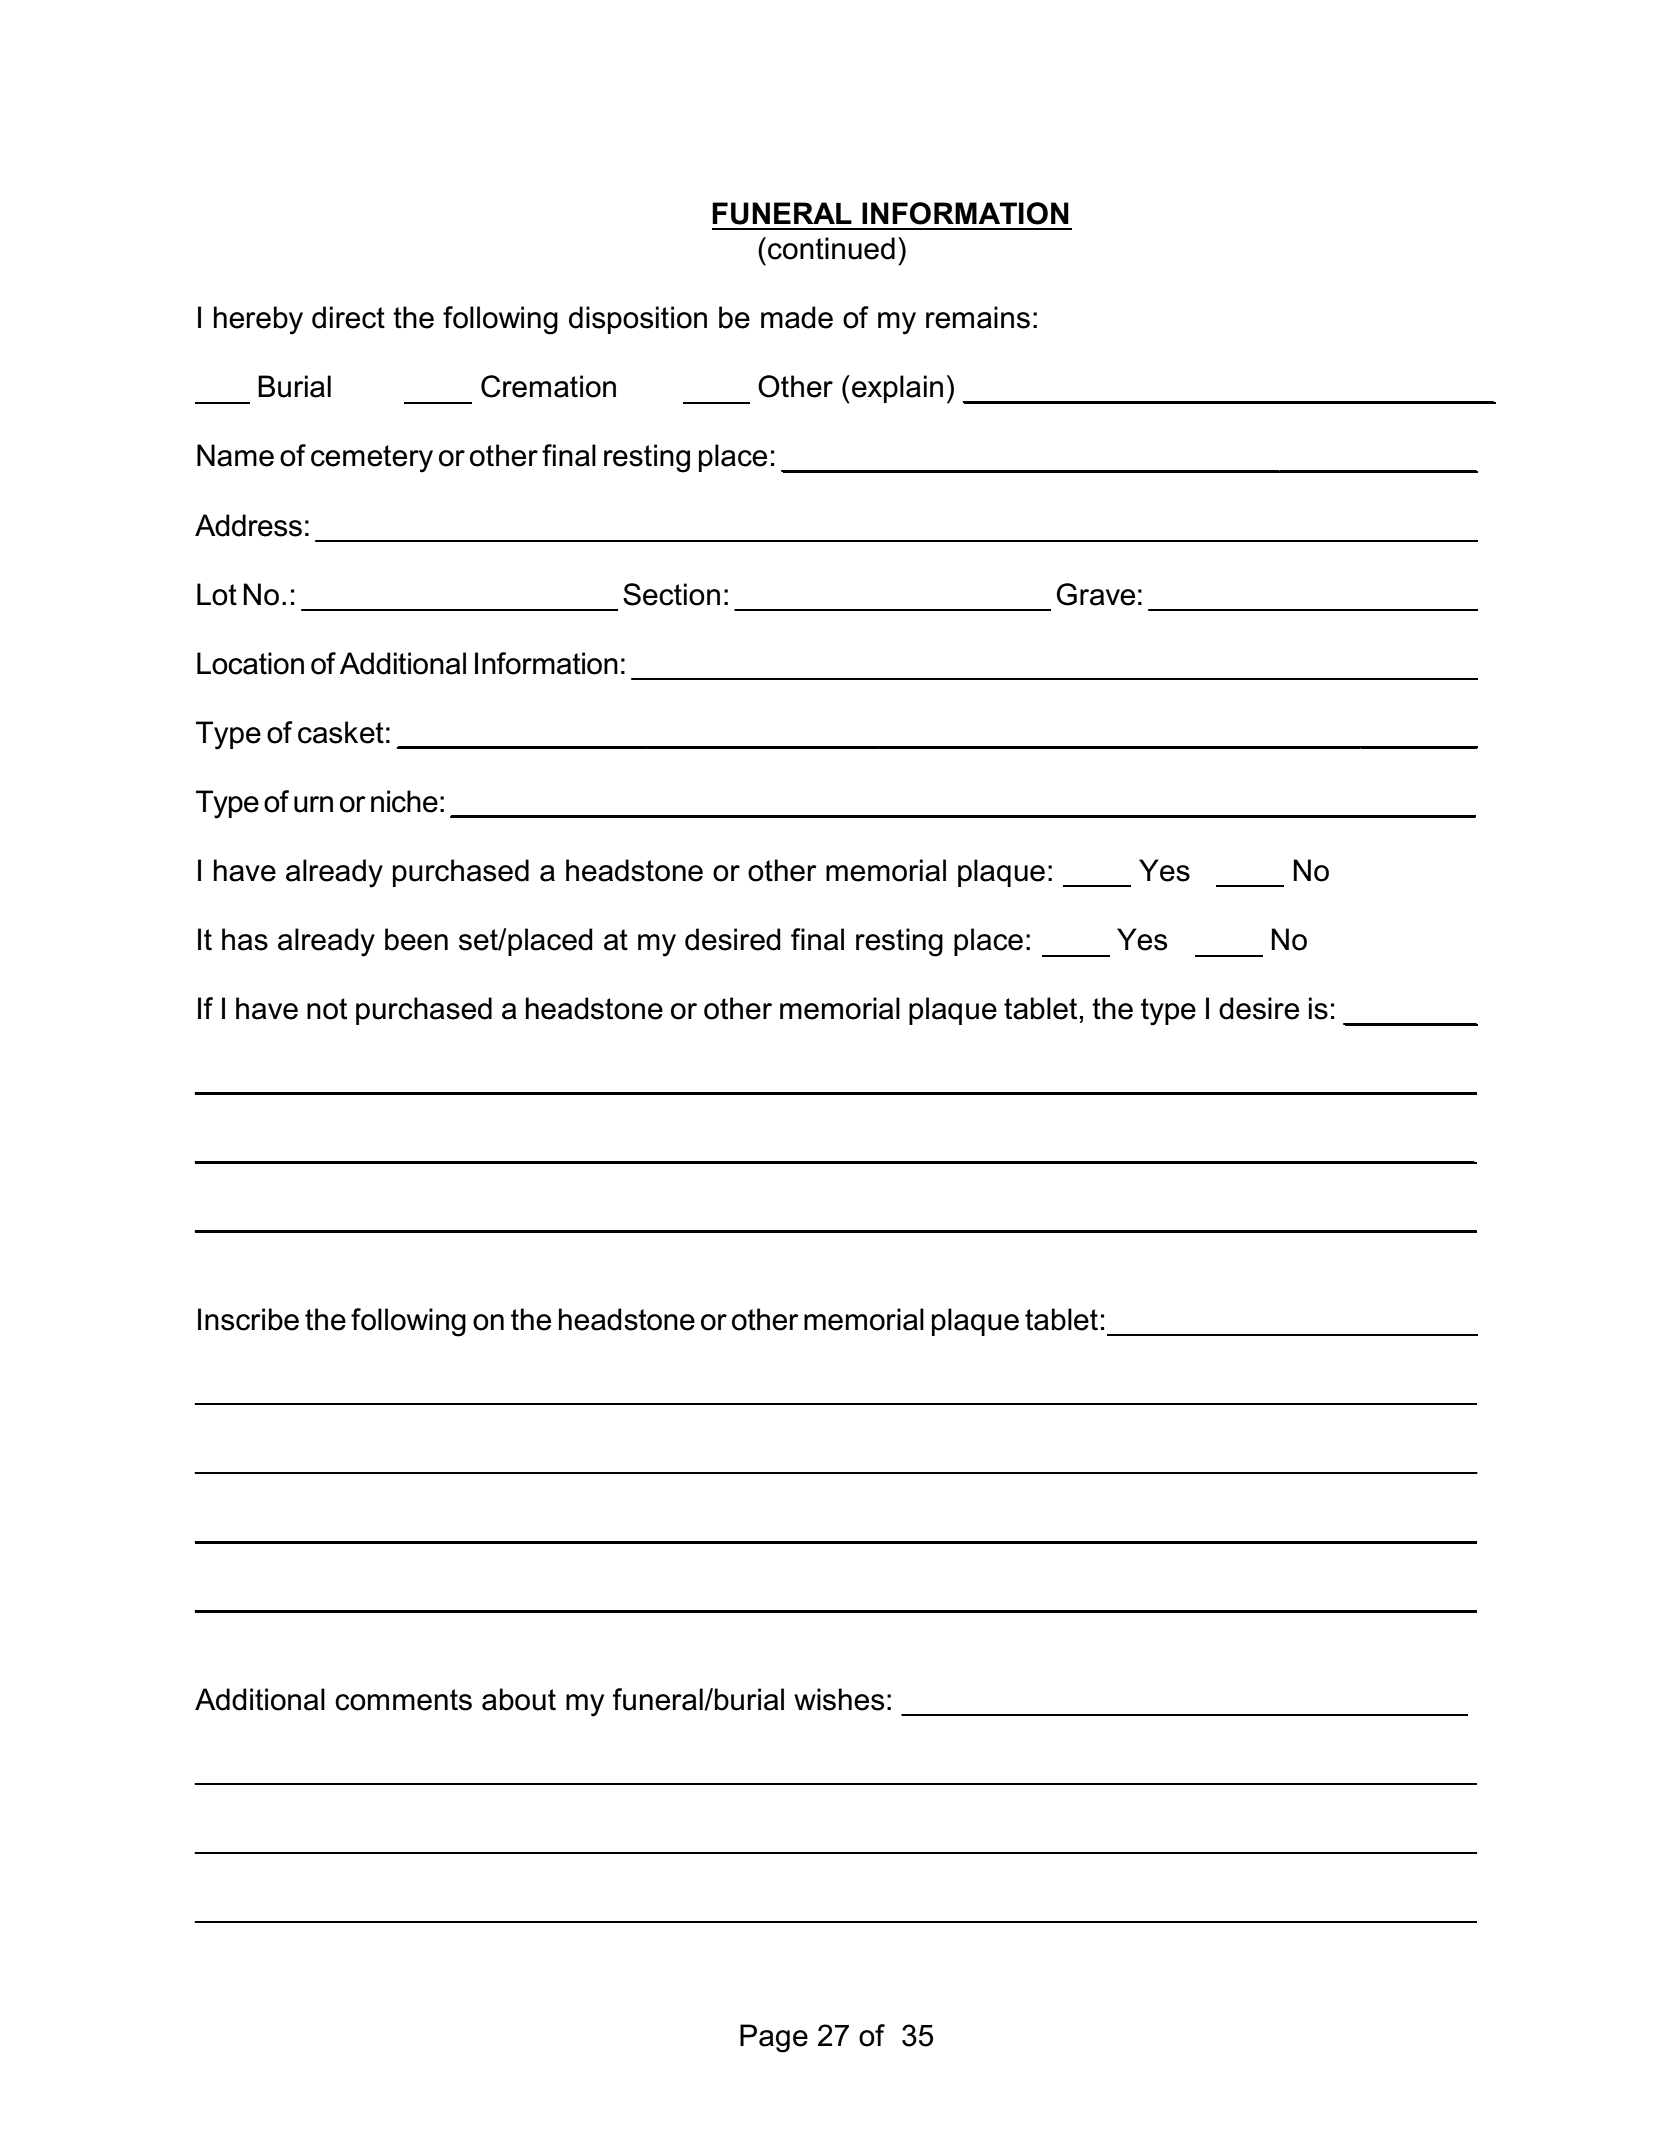  What do you see at coordinates (403, 1700) in the screenshot?
I see `comments` at bounding box center [403, 1700].
